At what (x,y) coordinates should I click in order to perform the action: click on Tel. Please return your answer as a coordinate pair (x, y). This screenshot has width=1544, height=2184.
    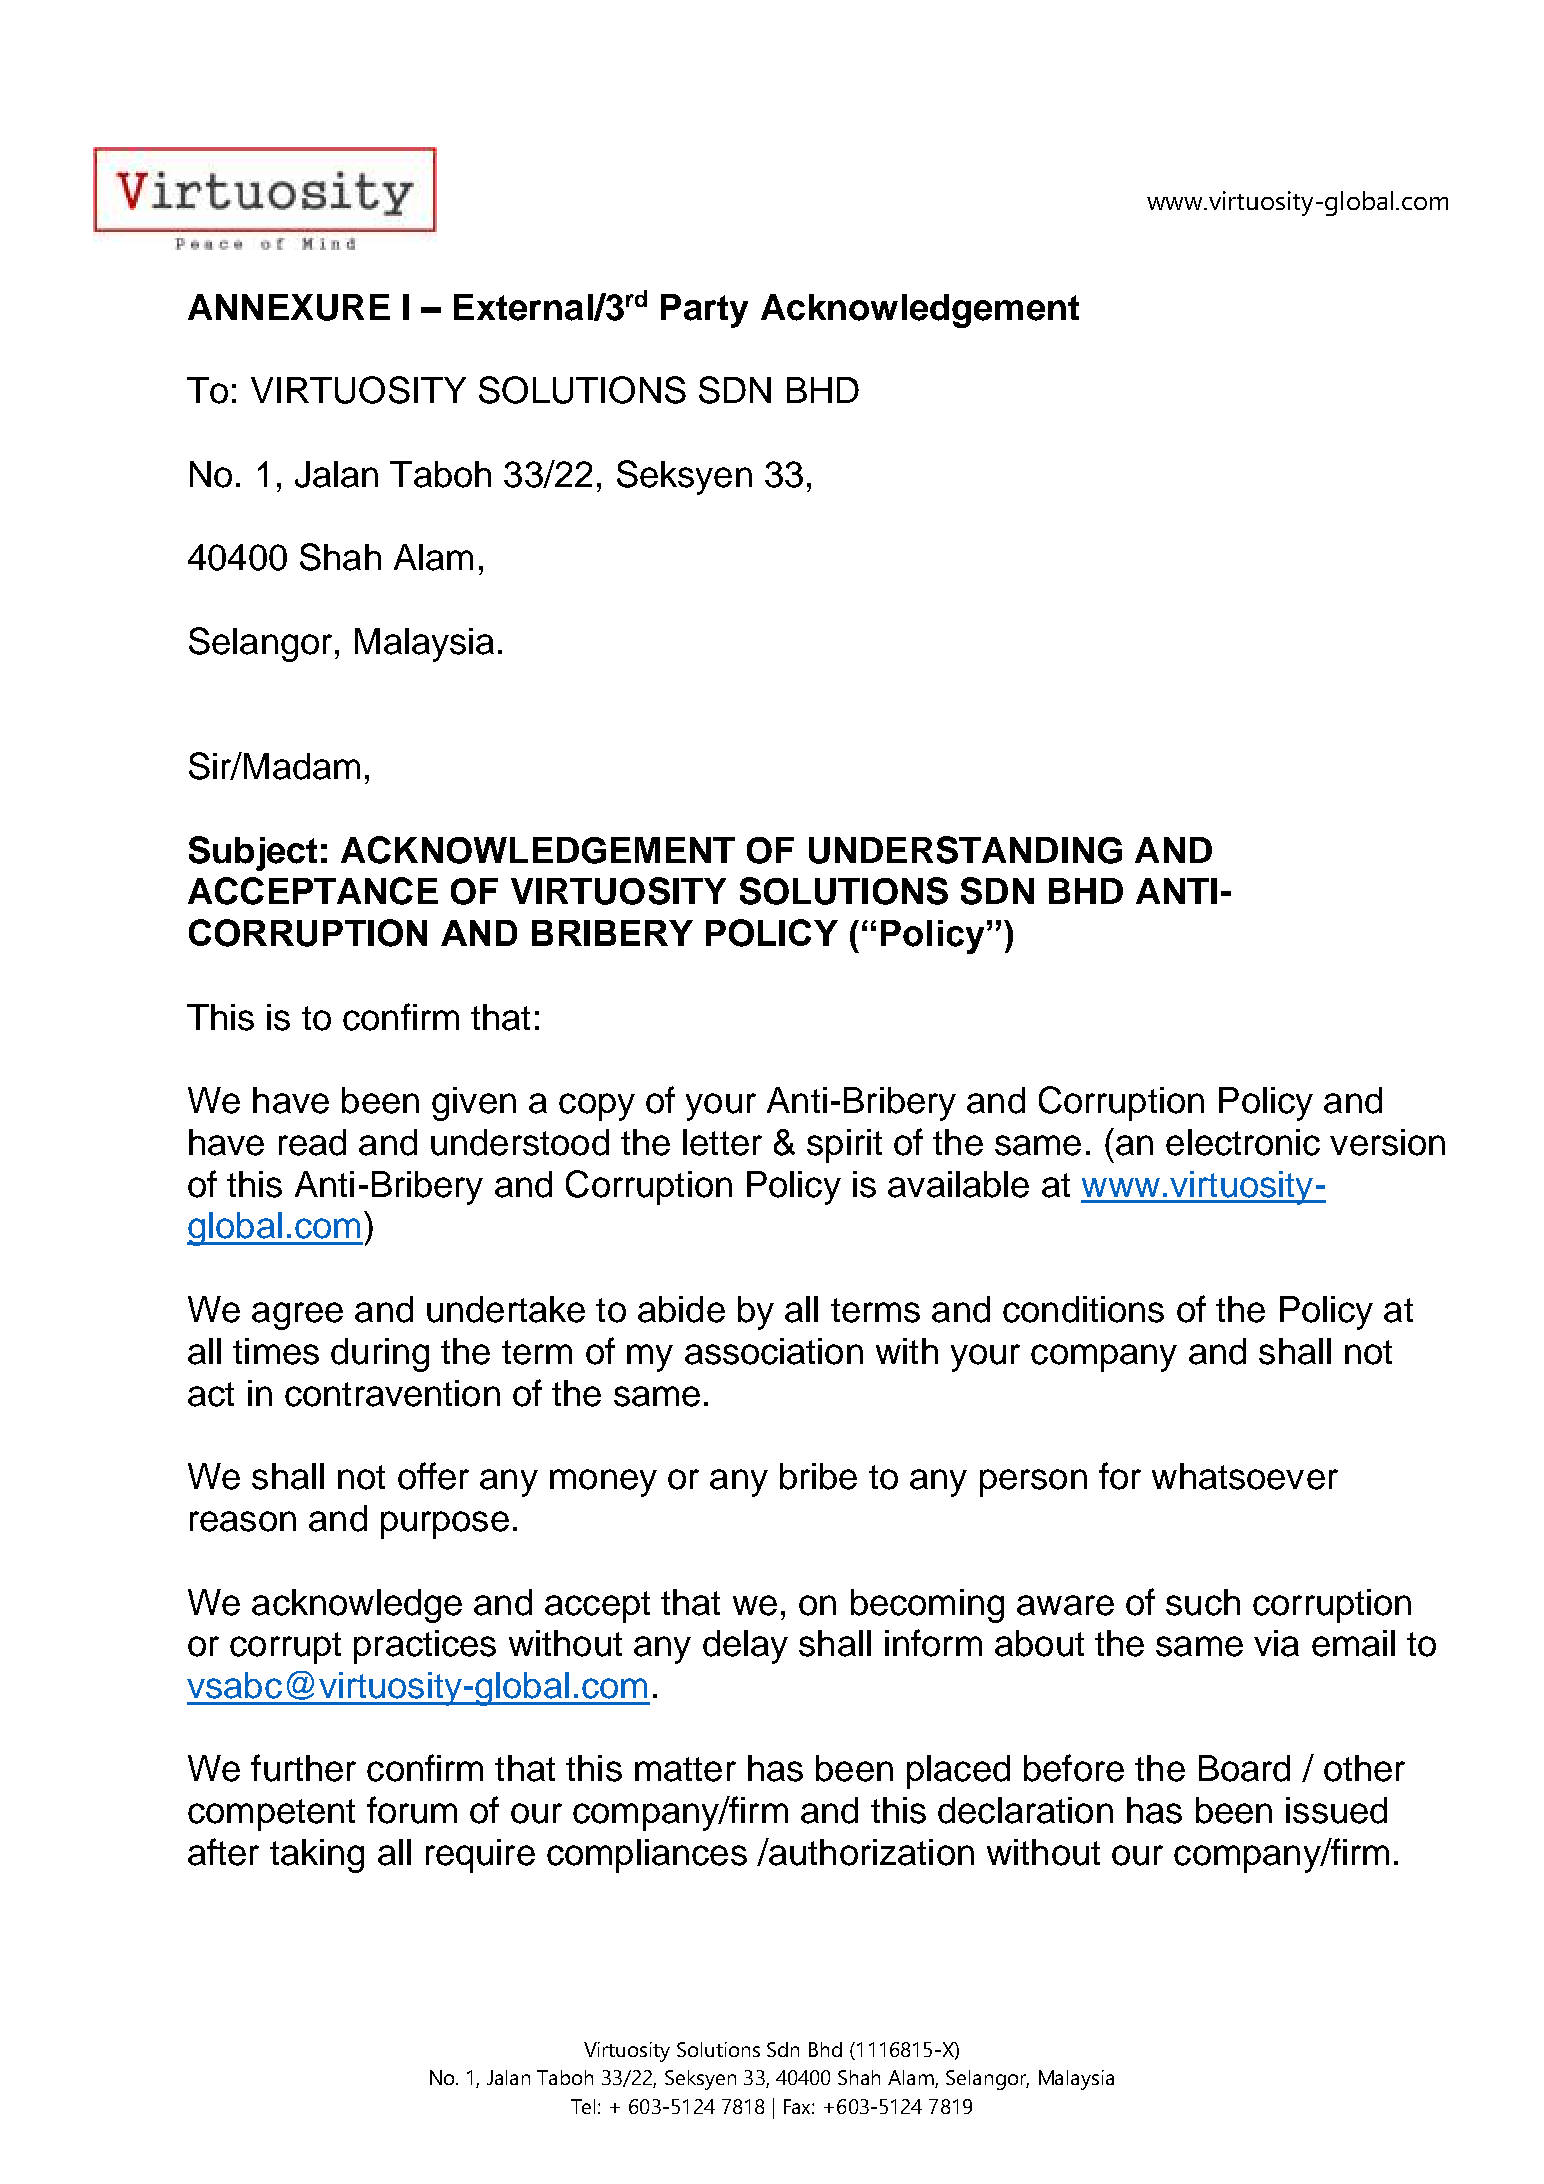
    Looking at the image, I should click on (585, 2106).
